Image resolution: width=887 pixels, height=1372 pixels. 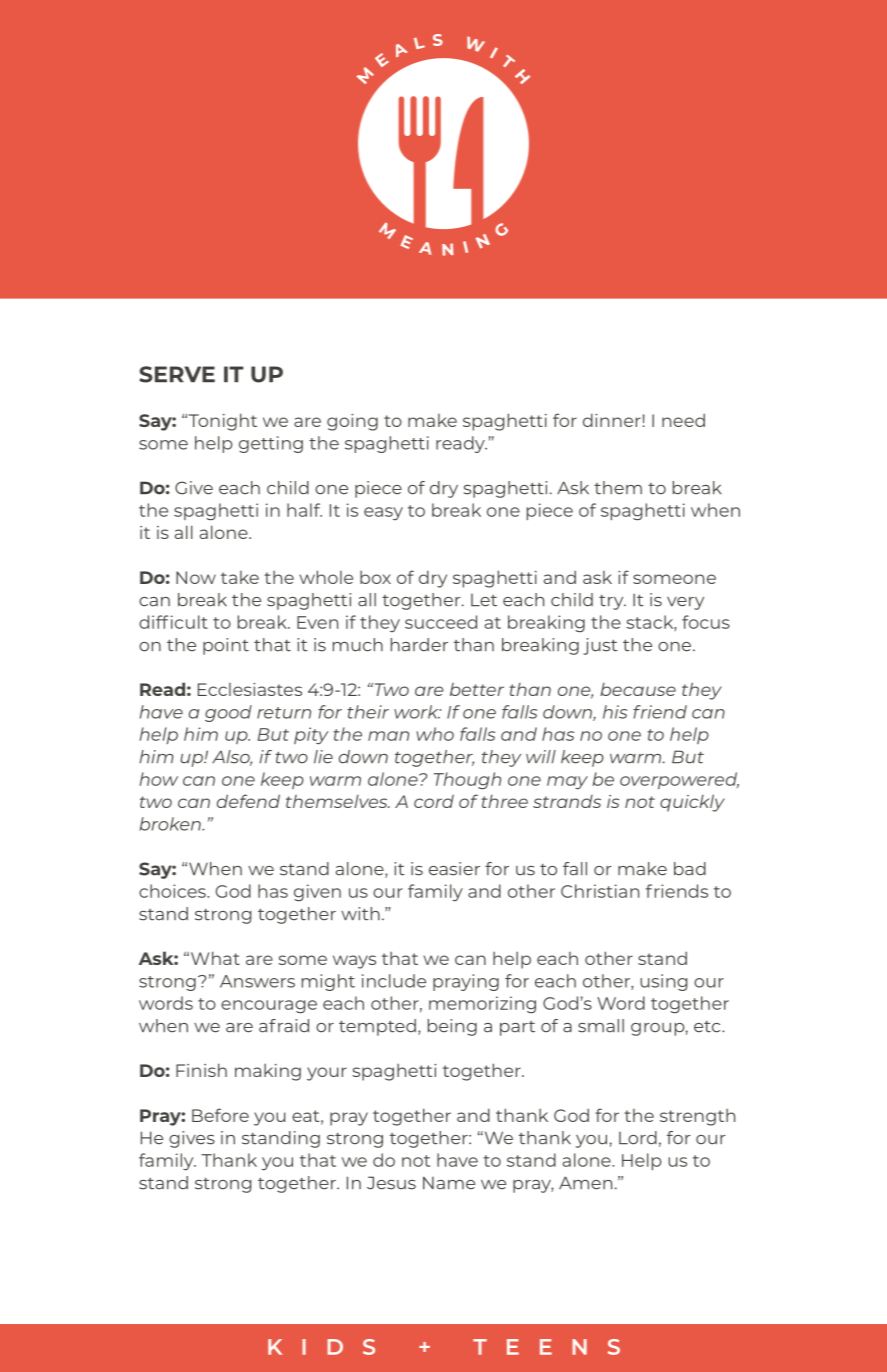 What do you see at coordinates (248, 801) in the image?
I see `defend` at bounding box center [248, 801].
